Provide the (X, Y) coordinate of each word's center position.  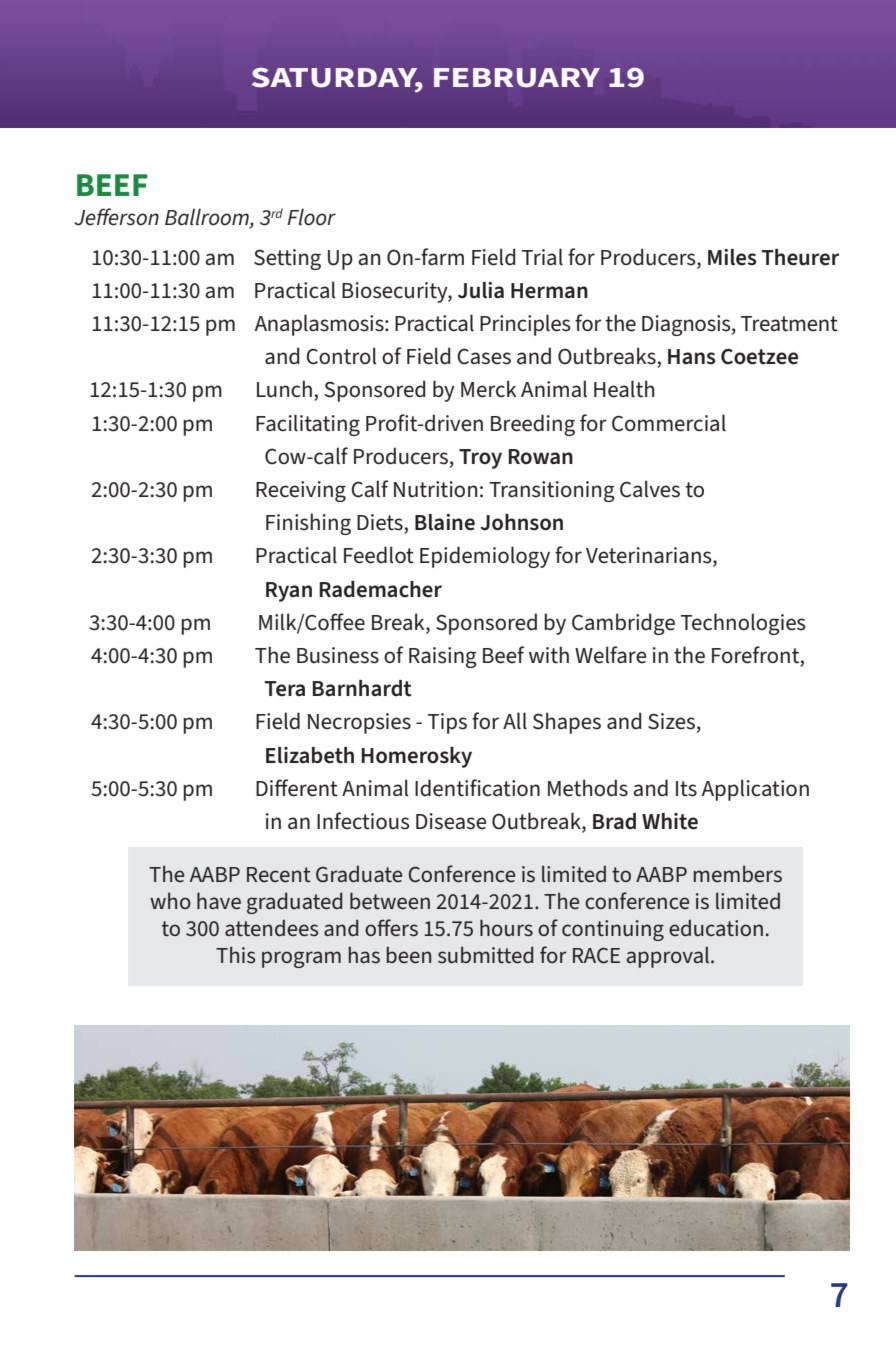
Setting (287, 259)
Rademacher (380, 589)
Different (297, 788)
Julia (481, 290)
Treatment (789, 324)
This (235, 955)
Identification (477, 788)
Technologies (743, 624)
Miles (732, 257)
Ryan (289, 592)
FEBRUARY (517, 78)
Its (686, 789)
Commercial (669, 423)
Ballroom (208, 218)
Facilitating (308, 425)
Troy (480, 459)
